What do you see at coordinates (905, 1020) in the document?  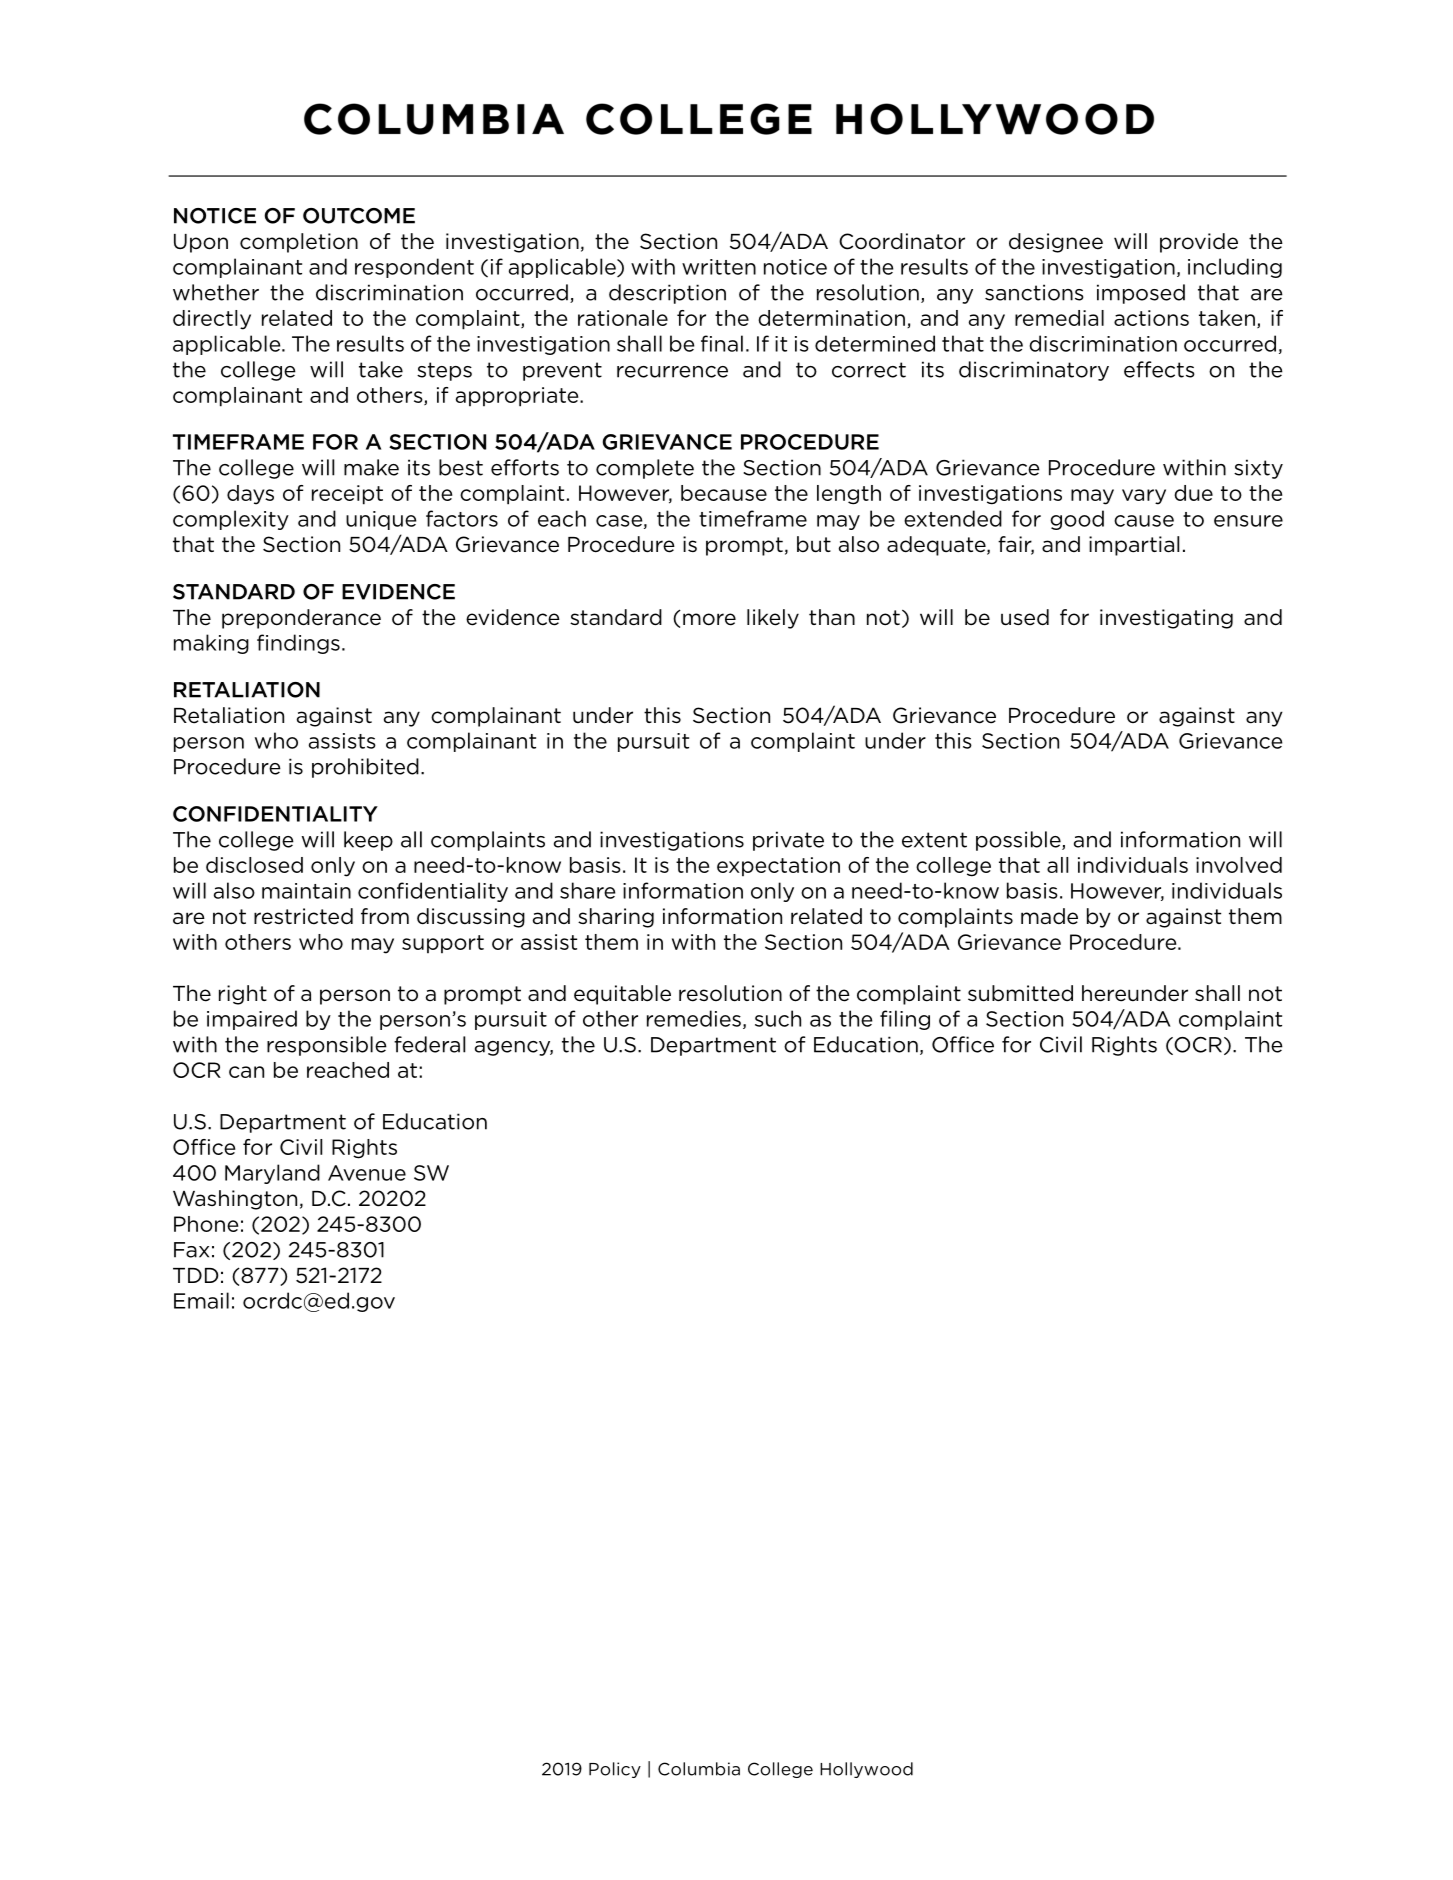 I see `filing` at bounding box center [905, 1020].
